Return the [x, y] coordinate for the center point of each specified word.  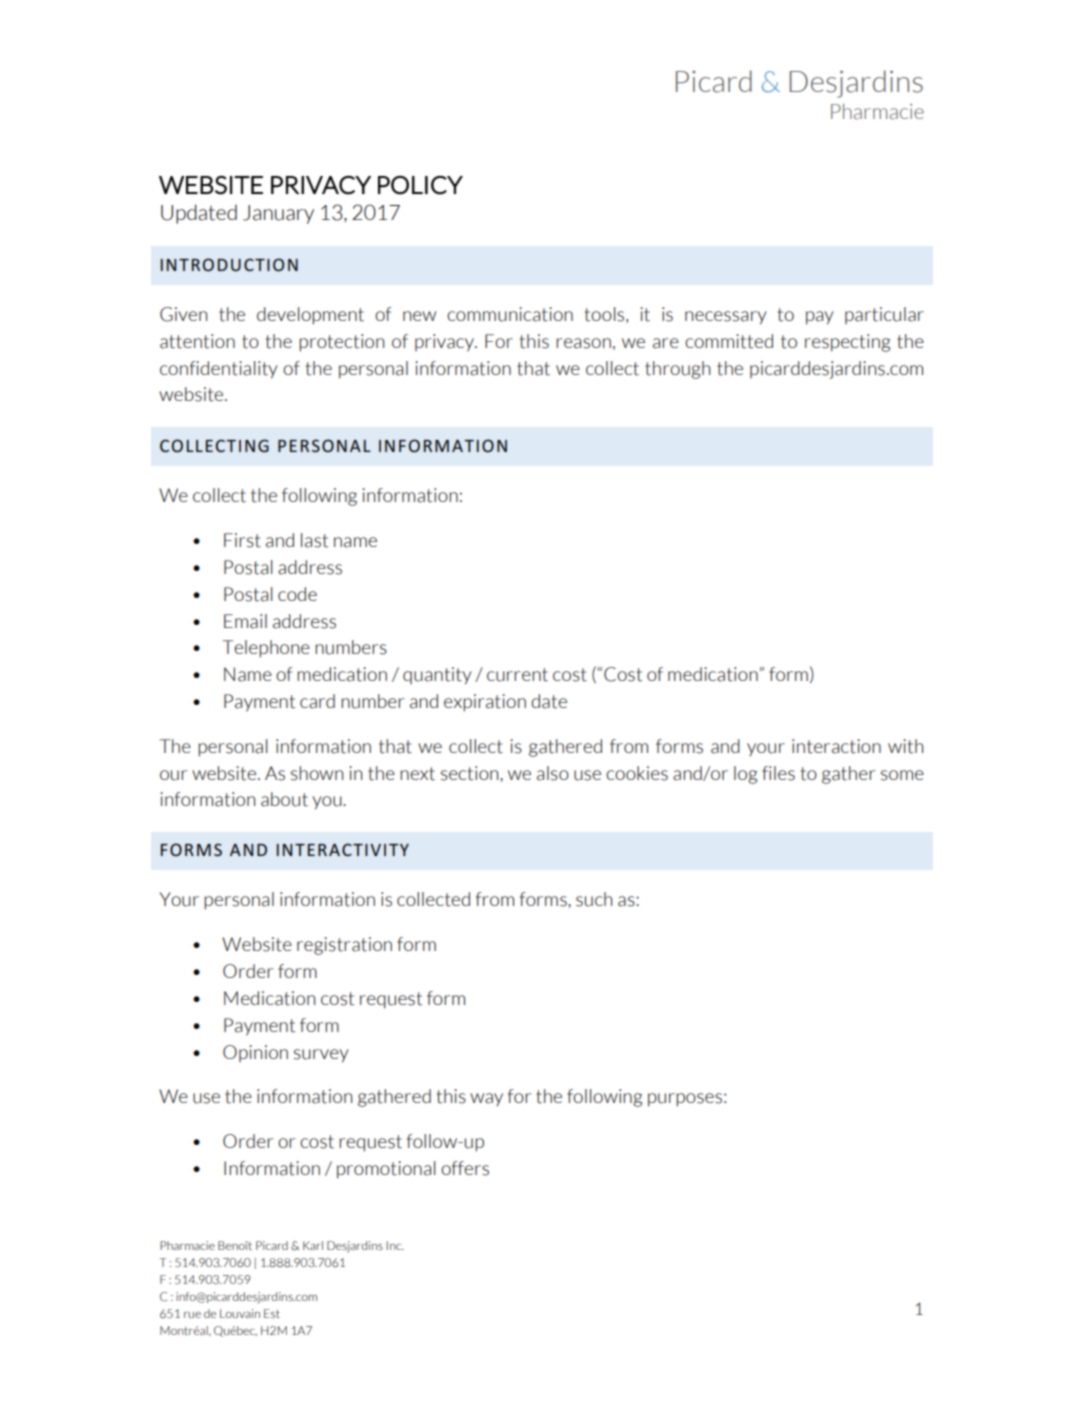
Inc [395, 1245]
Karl [313, 1245]
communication [510, 314]
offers [465, 1168]
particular [884, 315]
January [278, 214]
